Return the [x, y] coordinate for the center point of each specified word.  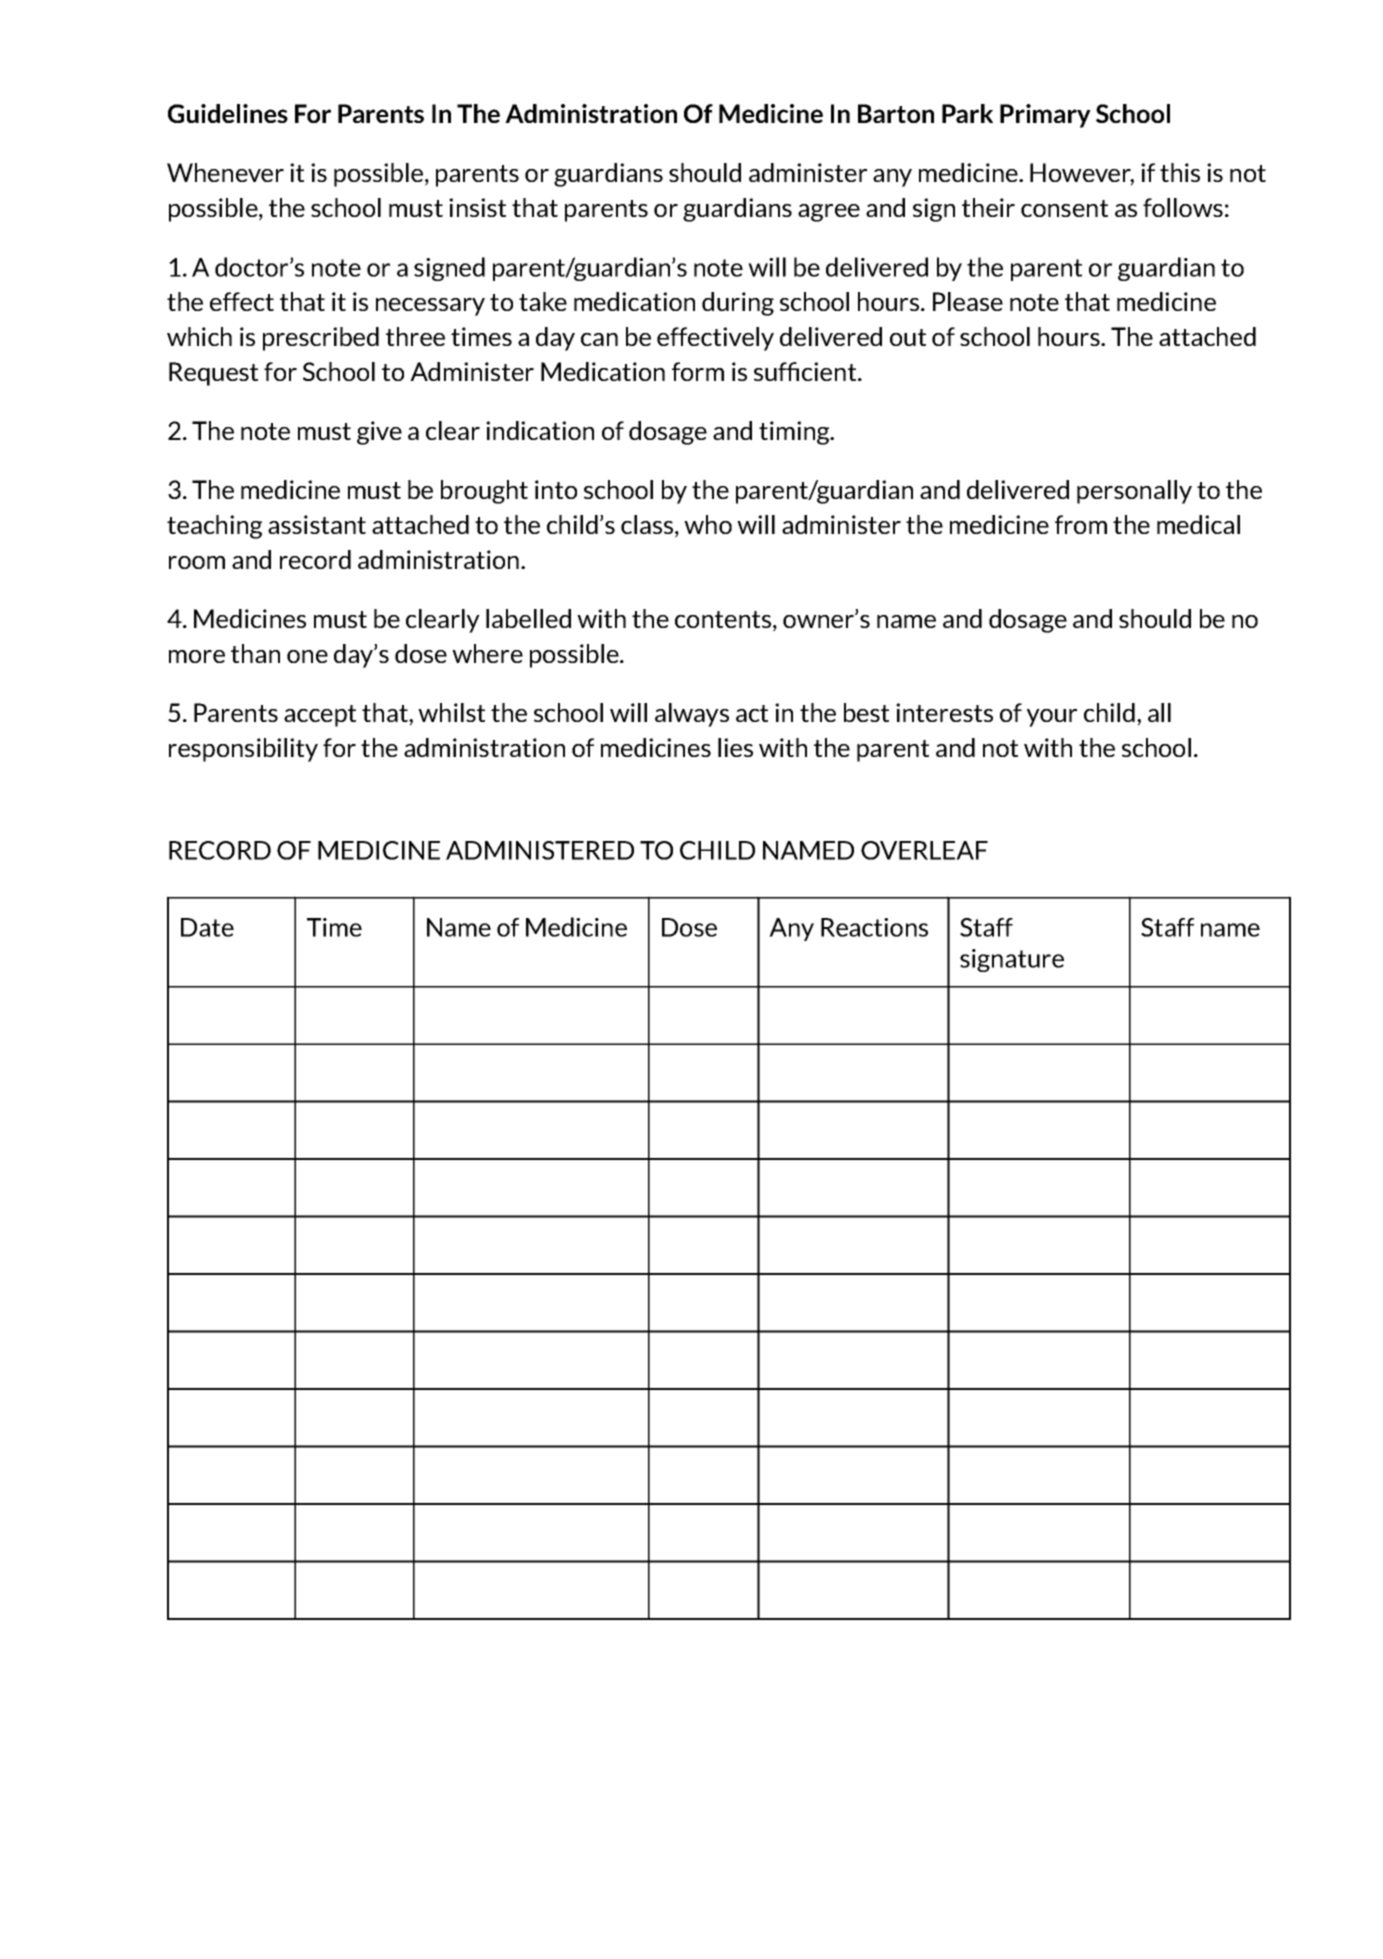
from [1081, 524]
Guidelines [228, 113]
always [692, 715]
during [738, 304]
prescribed [321, 339]
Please [968, 301]
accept [320, 716]
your [1052, 718]
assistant [317, 524]
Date [207, 927]
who [708, 524]
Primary [1045, 116]
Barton [896, 113]
